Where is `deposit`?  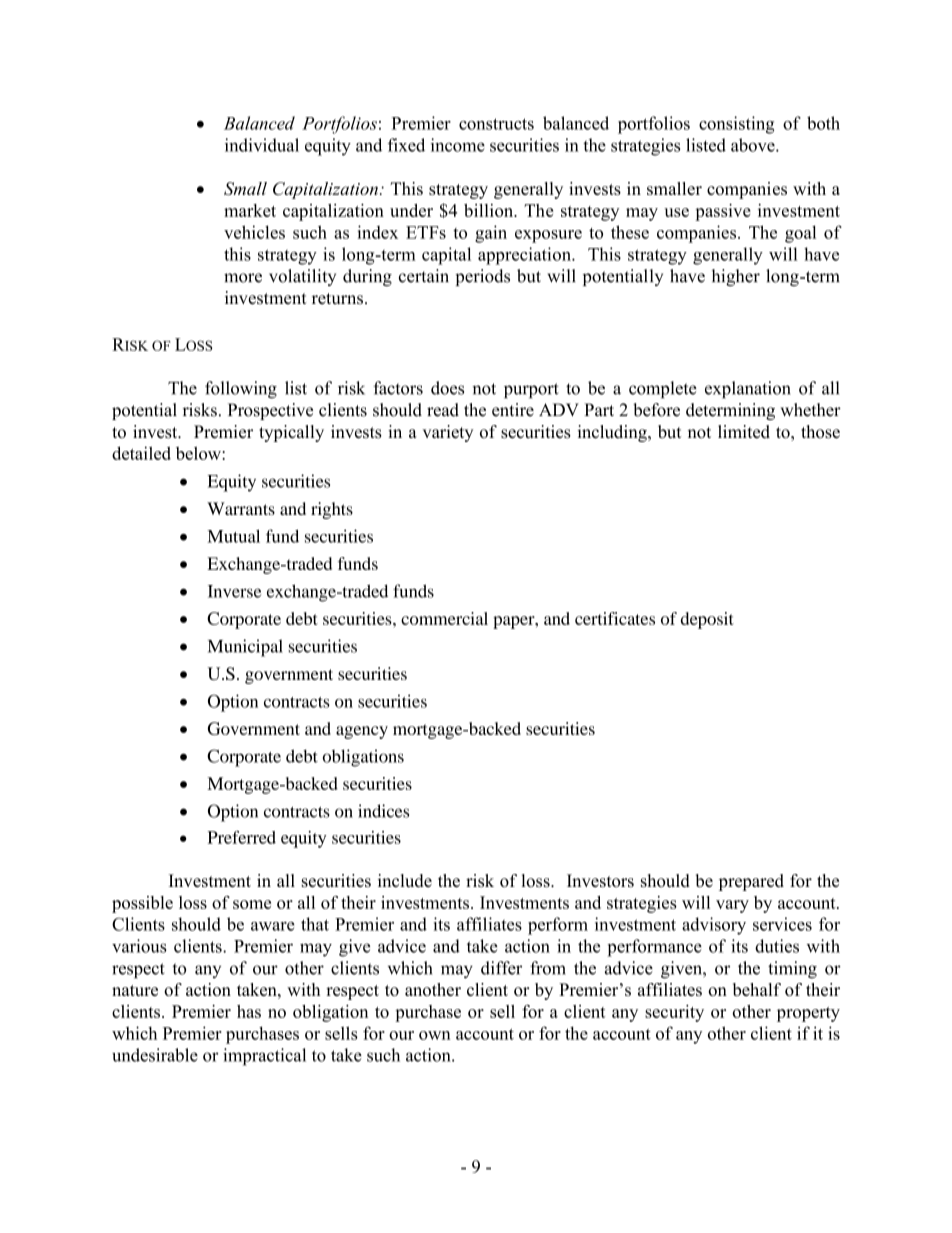
deposit is located at coordinates (707, 620).
